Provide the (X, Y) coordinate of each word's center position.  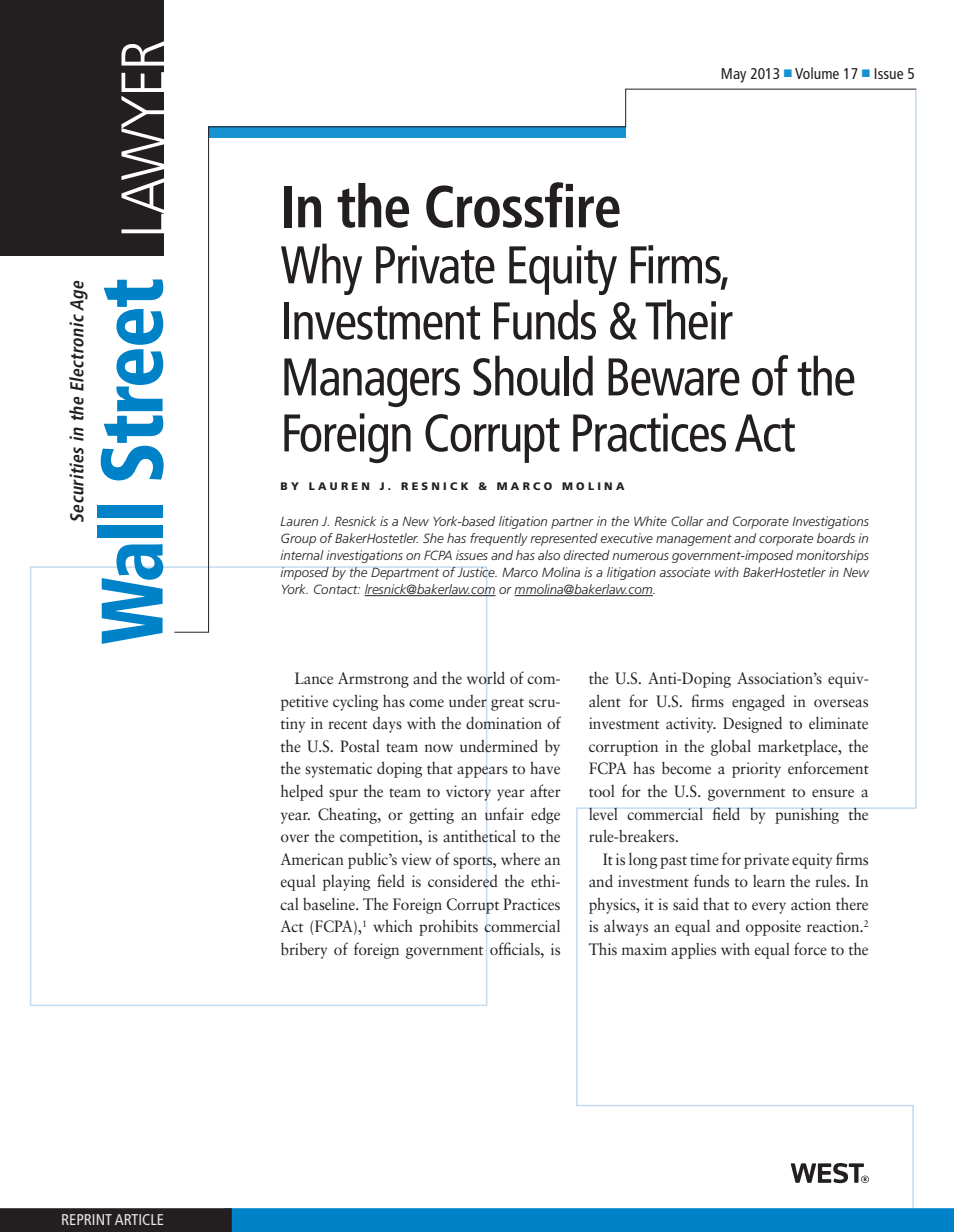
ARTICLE (139, 1219)
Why (321, 269)
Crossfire (523, 205)
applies (693, 951)
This (603, 949)
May (733, 75)
